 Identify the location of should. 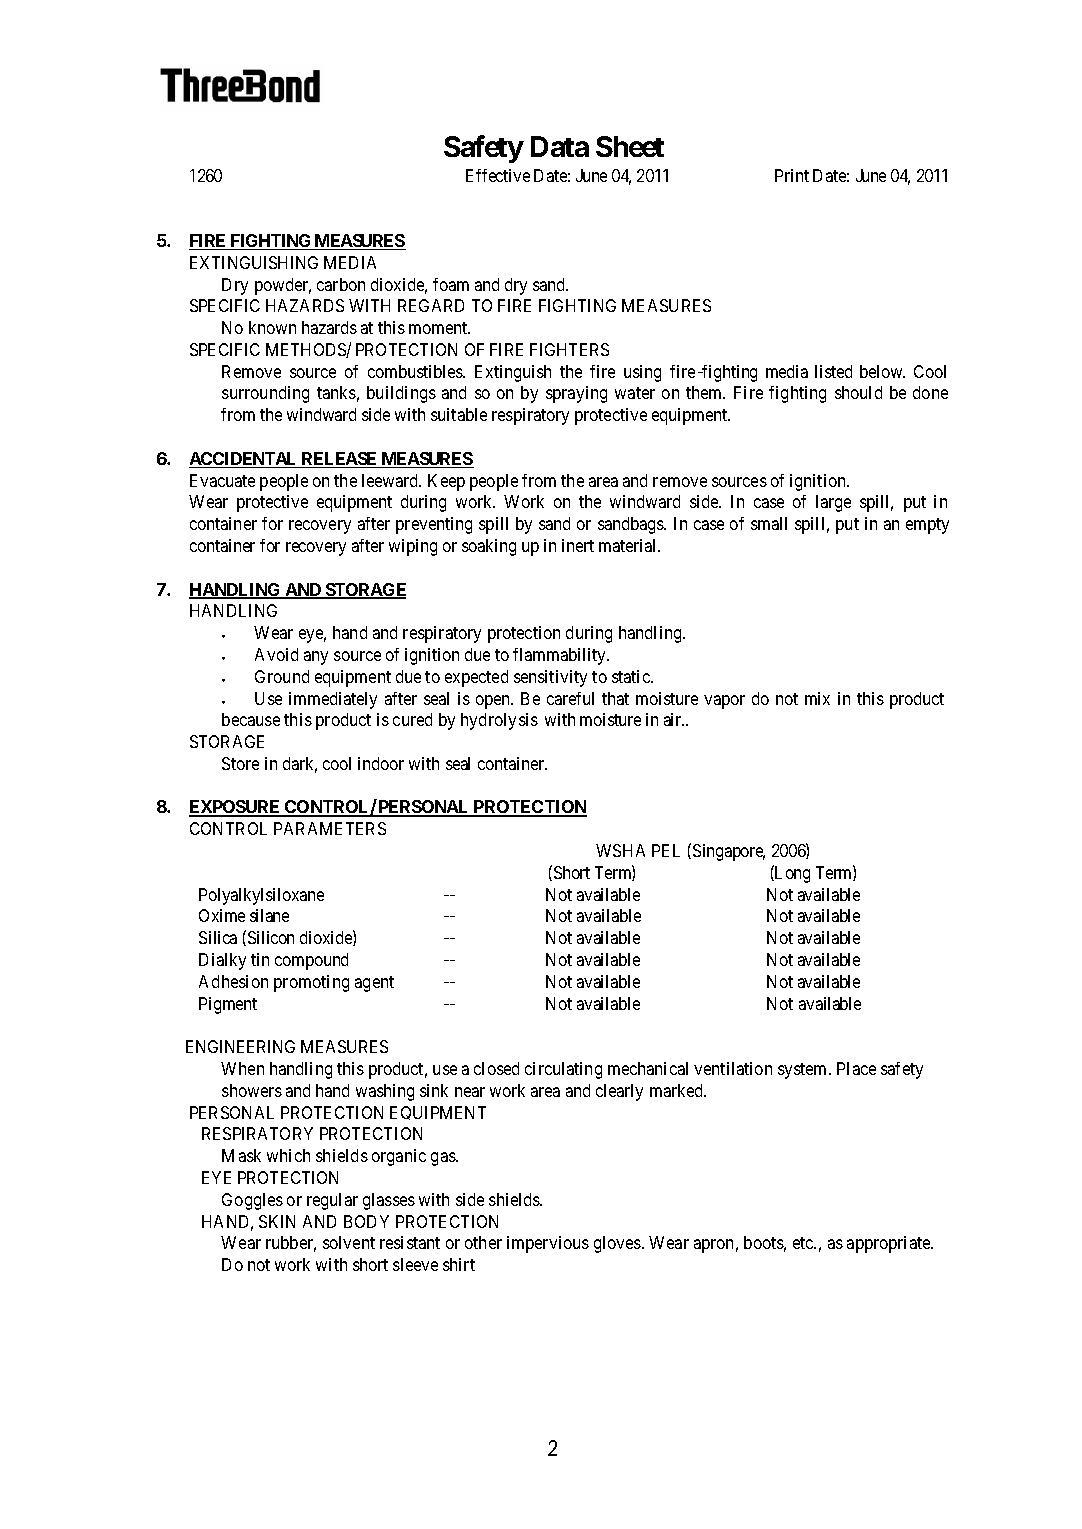
(858, 392).
